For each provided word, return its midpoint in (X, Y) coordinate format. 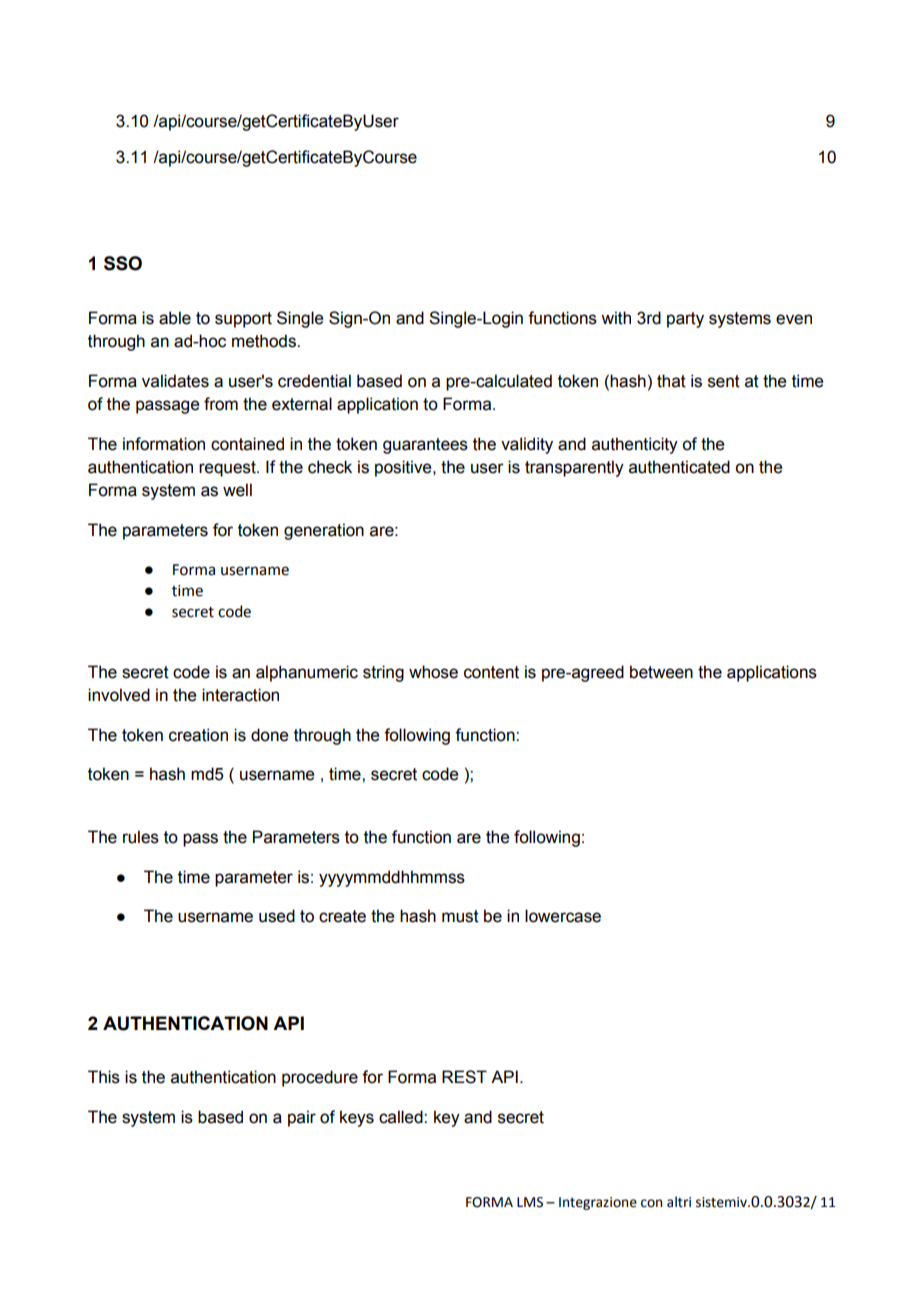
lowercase (563, 916)
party (685, 320)
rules (141, 837)
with (616, 318)
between (661, 672)
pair (302, 1118)
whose (433, 672)
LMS (530, 1202)
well (237, 490)
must (460, 916)
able (175, 318)
